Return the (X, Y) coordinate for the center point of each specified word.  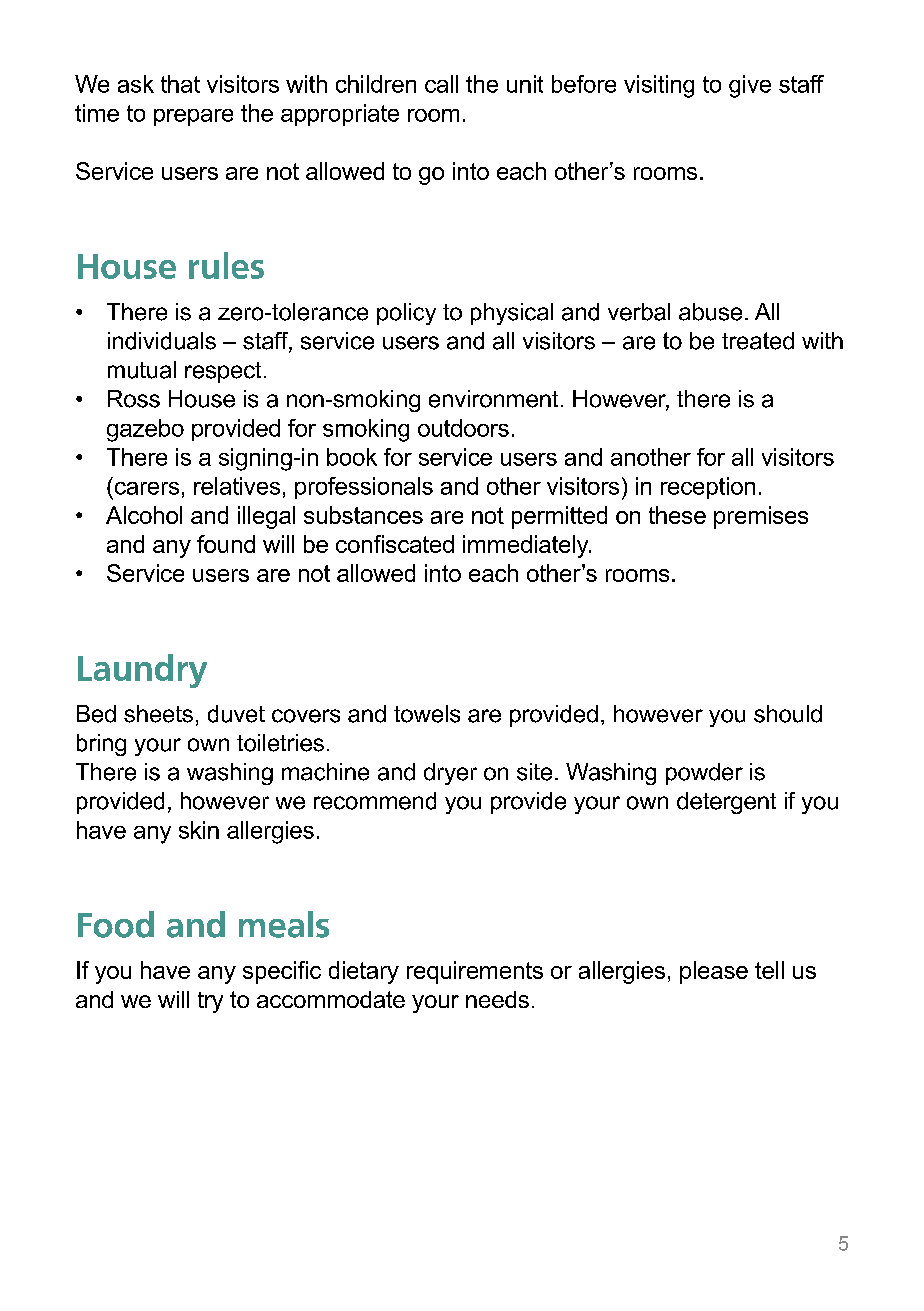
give (750, 86)
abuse (710, 312)
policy (406, 314)
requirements (475, 972)
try (210, 1002)
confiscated (395, 544)
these (677, 515)
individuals (162, 341)
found (226, 544)
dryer (450, 774)
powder (704, 774)
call (441, 84)
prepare (193, 117)
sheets (158, 714)
